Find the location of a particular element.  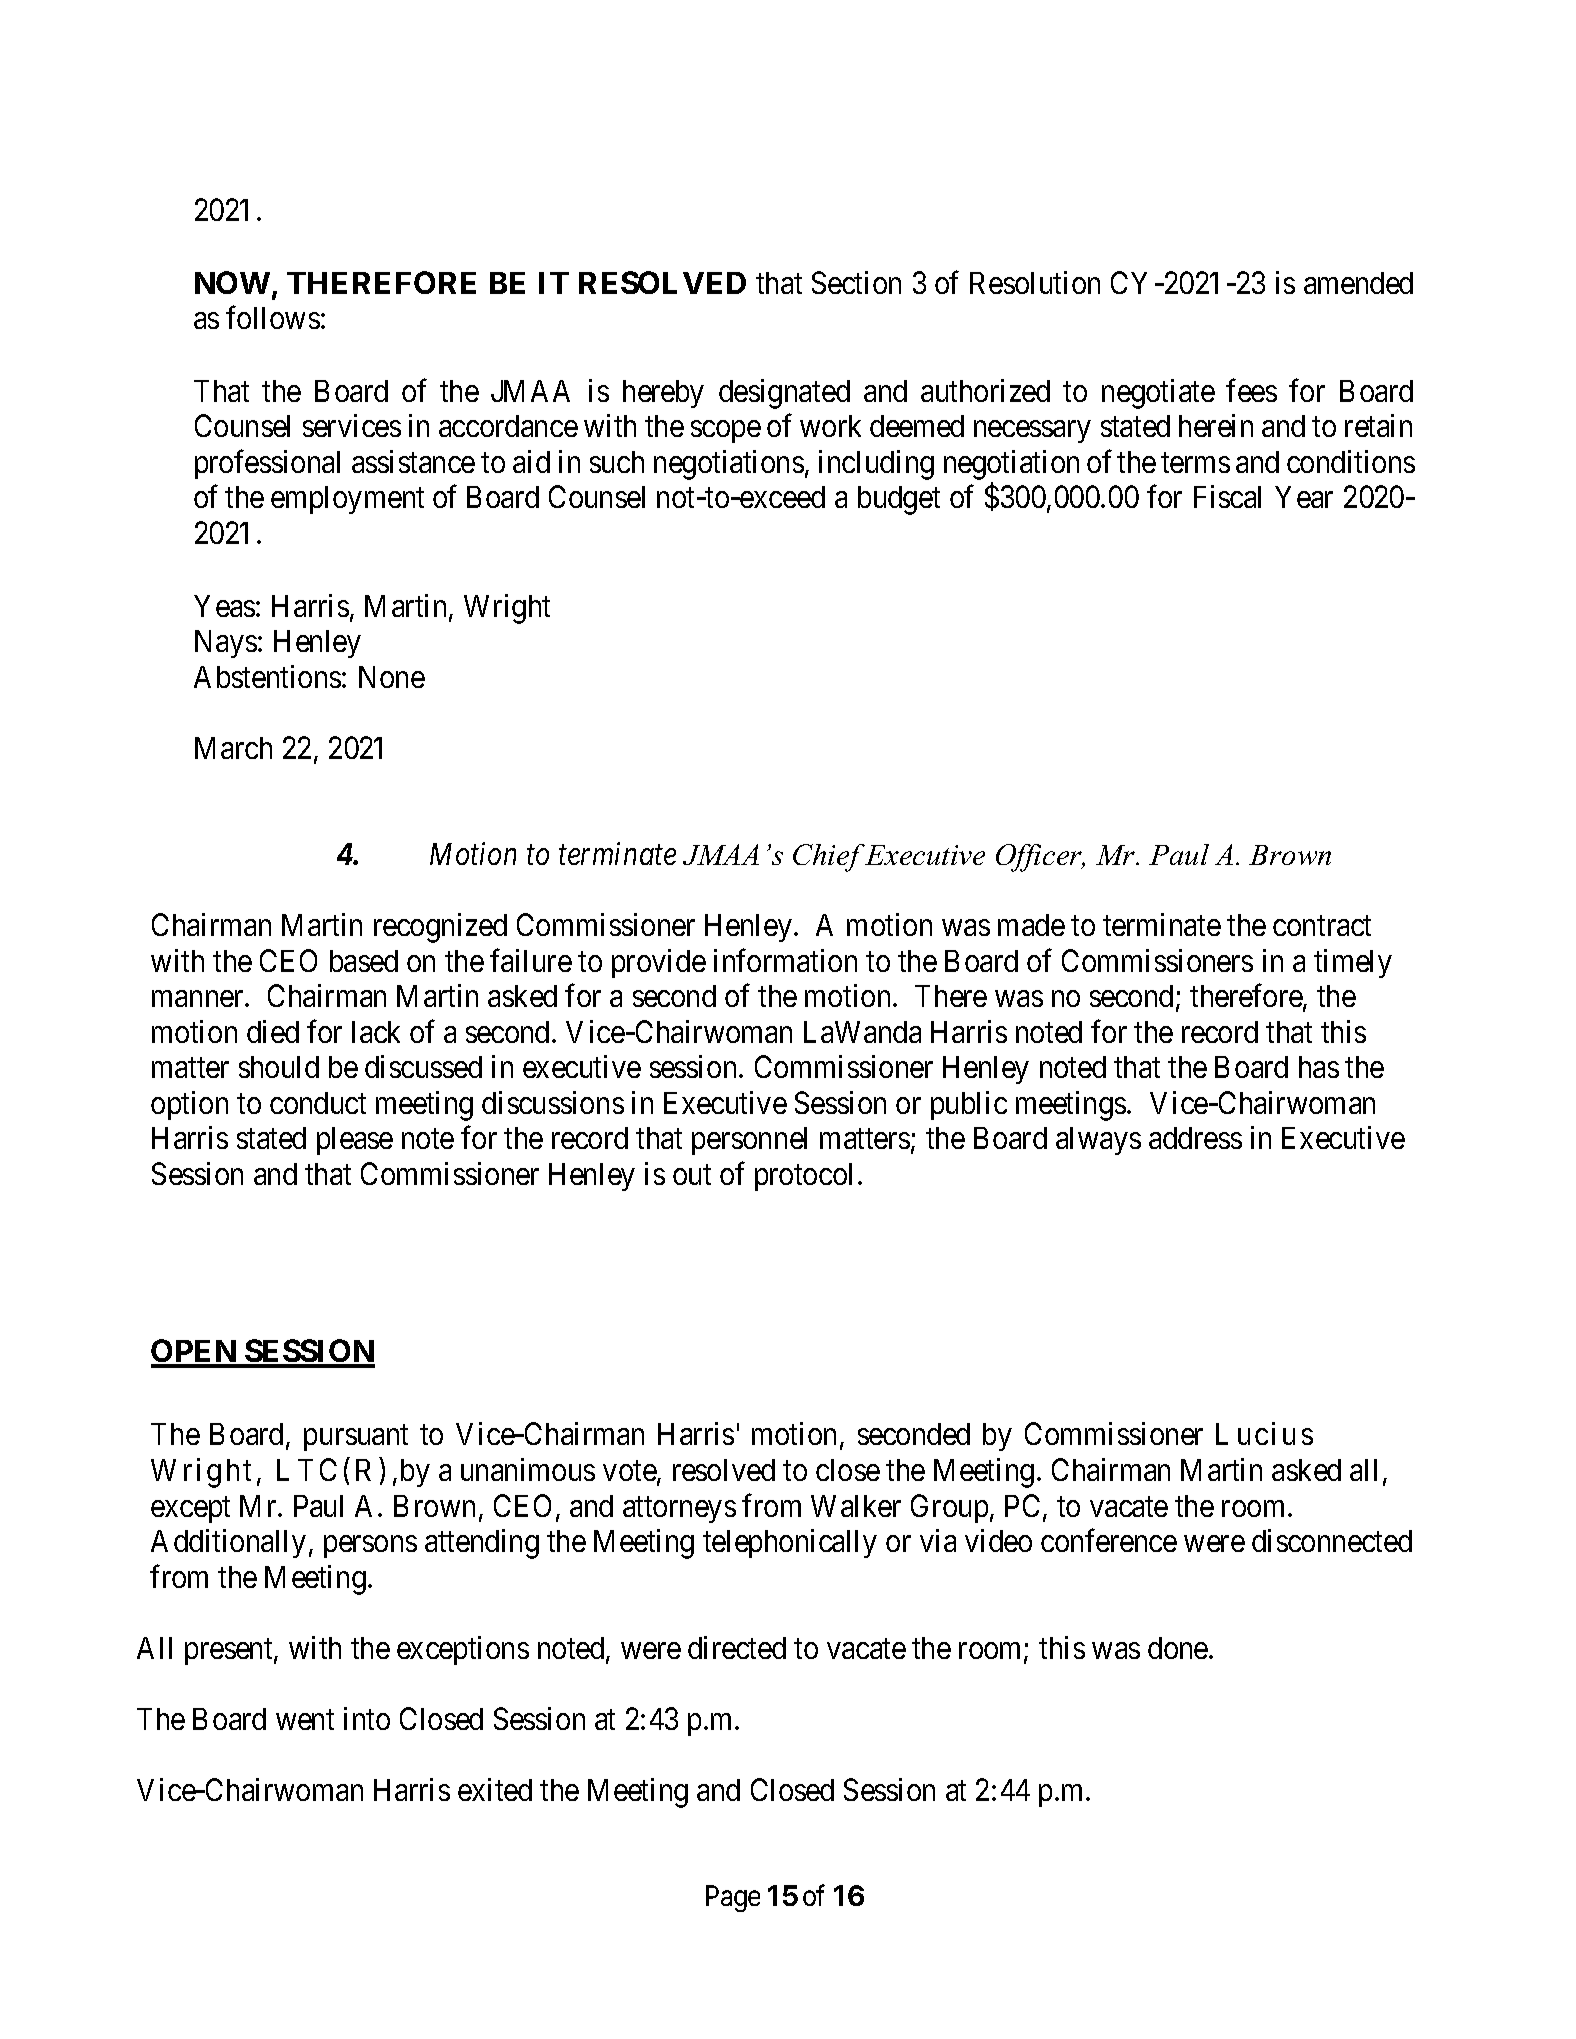

disconnected is located at coordinates (1332, 1540).
